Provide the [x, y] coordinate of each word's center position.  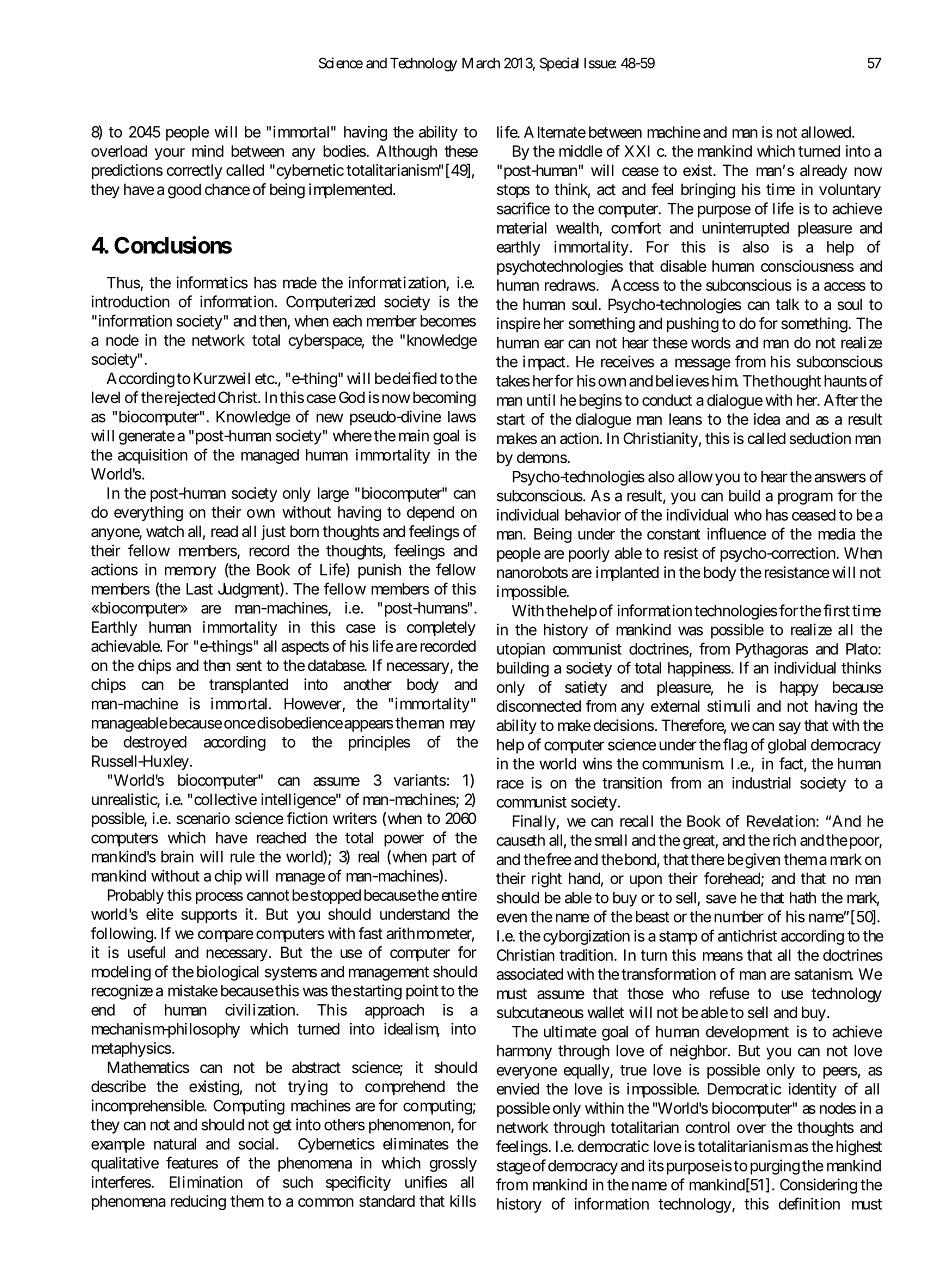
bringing [708, 191]
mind [208, 151]
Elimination [206, 1182]
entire [459, 895]
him [725, 381]
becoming [444, 399]
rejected [188, 398]
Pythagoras [772, 650]
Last [199, 589]
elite [160, 914]
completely [441, 628]
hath [803, 898]
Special [559, 64]
